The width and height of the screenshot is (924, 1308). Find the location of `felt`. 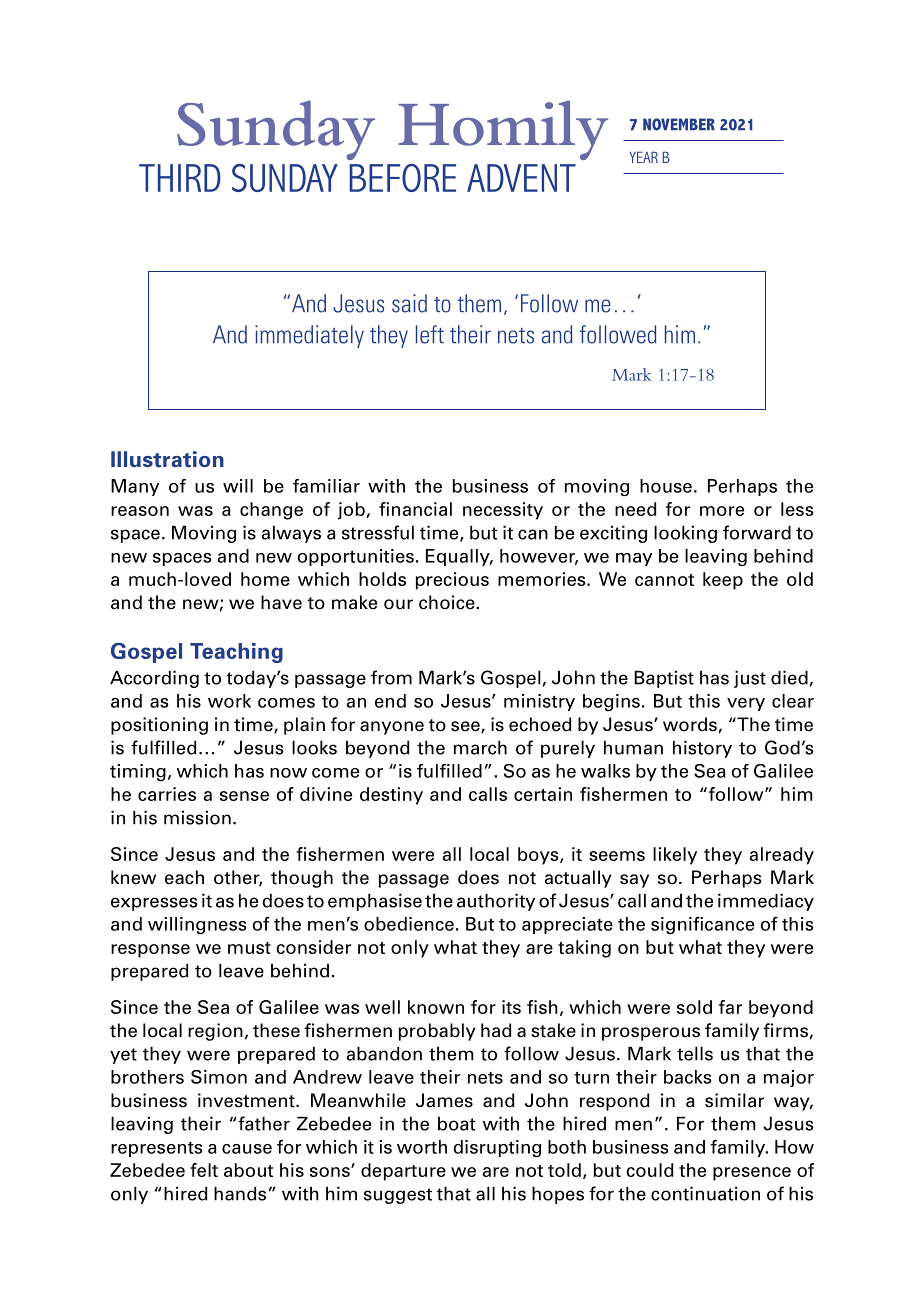

felt is located at coordinates (204, 1170).
